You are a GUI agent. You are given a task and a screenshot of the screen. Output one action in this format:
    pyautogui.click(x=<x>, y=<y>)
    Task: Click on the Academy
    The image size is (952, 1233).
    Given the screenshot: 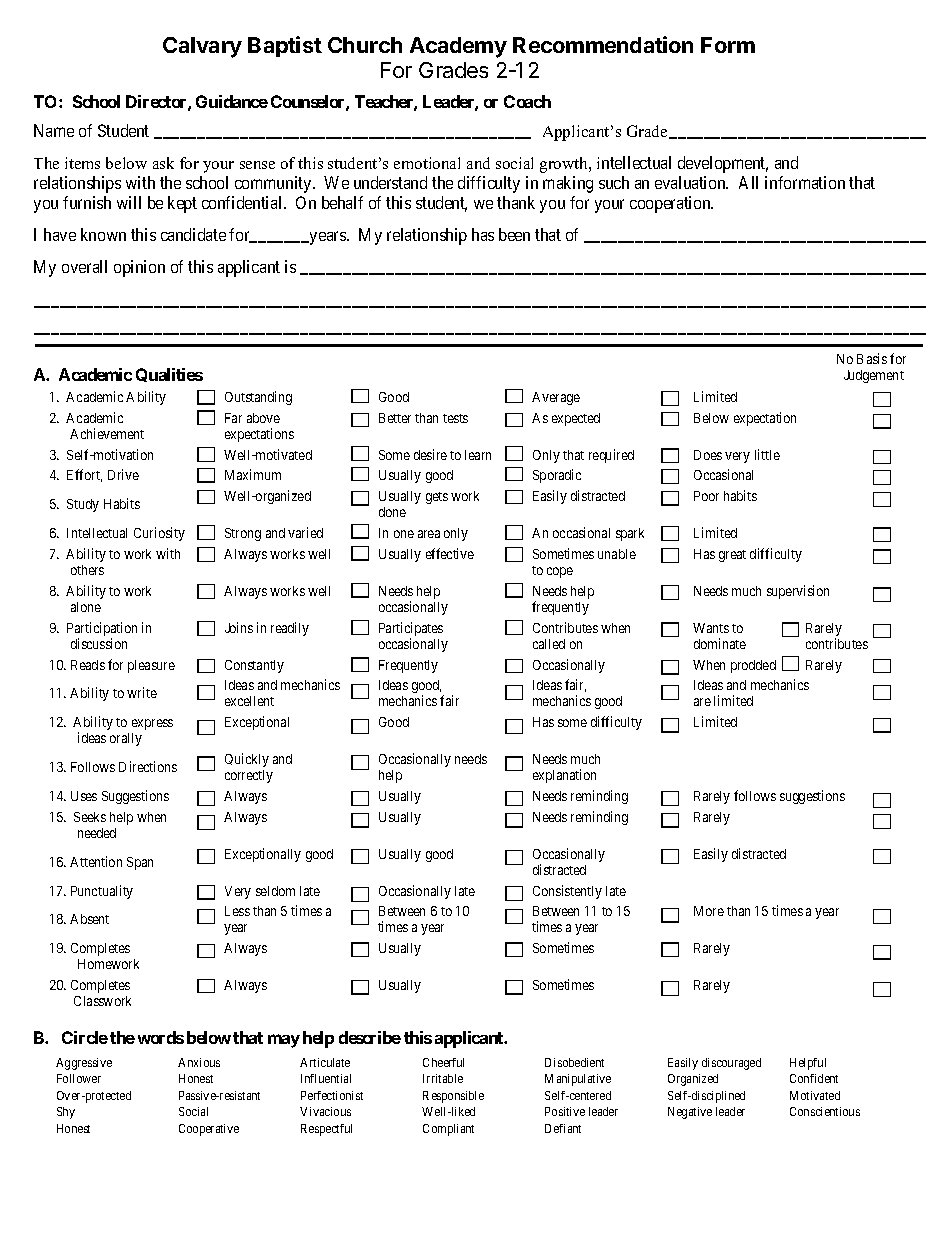 What is the action you would take?
    pyautogui.click(x=458, y=47)
